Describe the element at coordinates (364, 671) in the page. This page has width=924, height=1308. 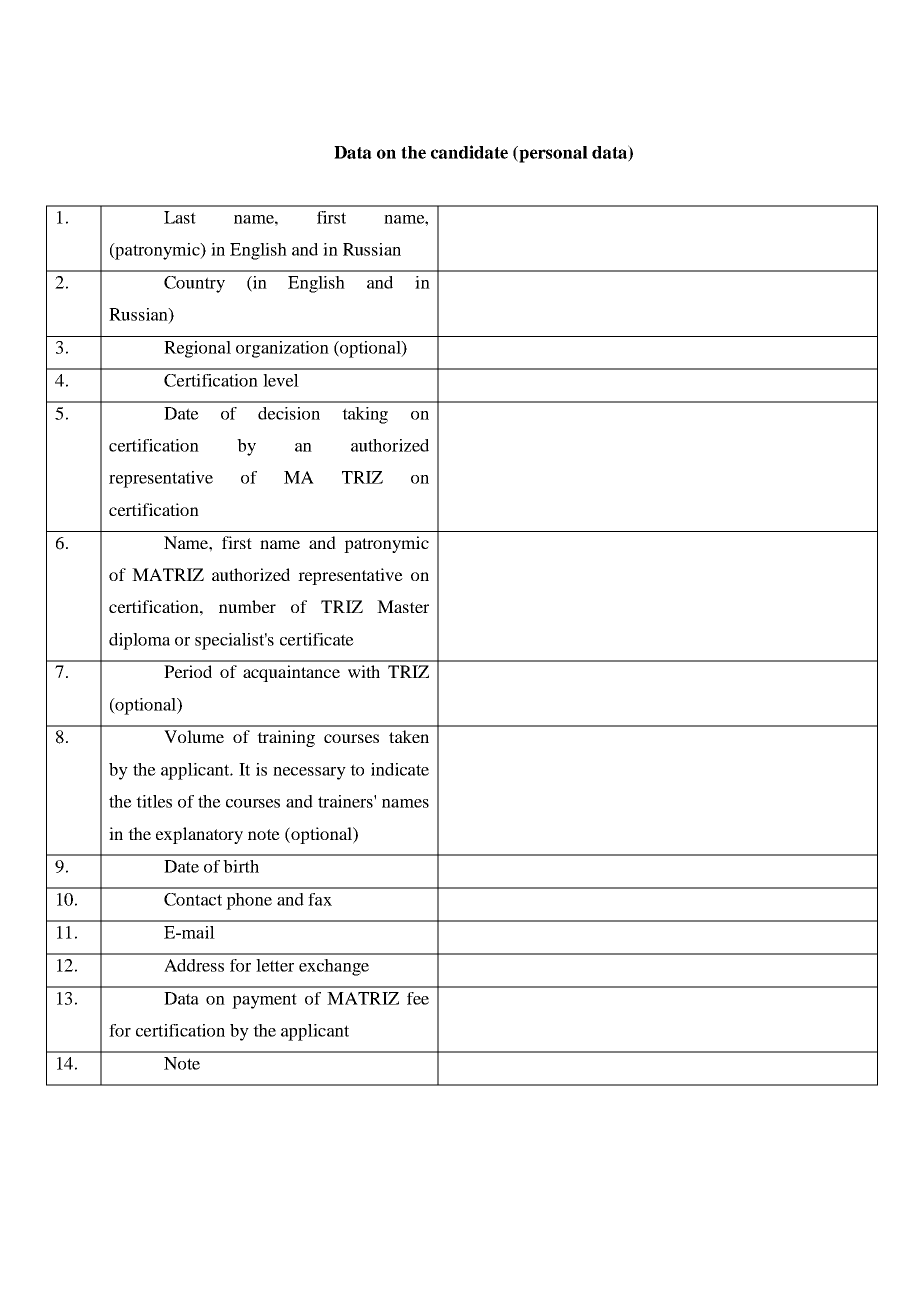
I see `with` at that location.
